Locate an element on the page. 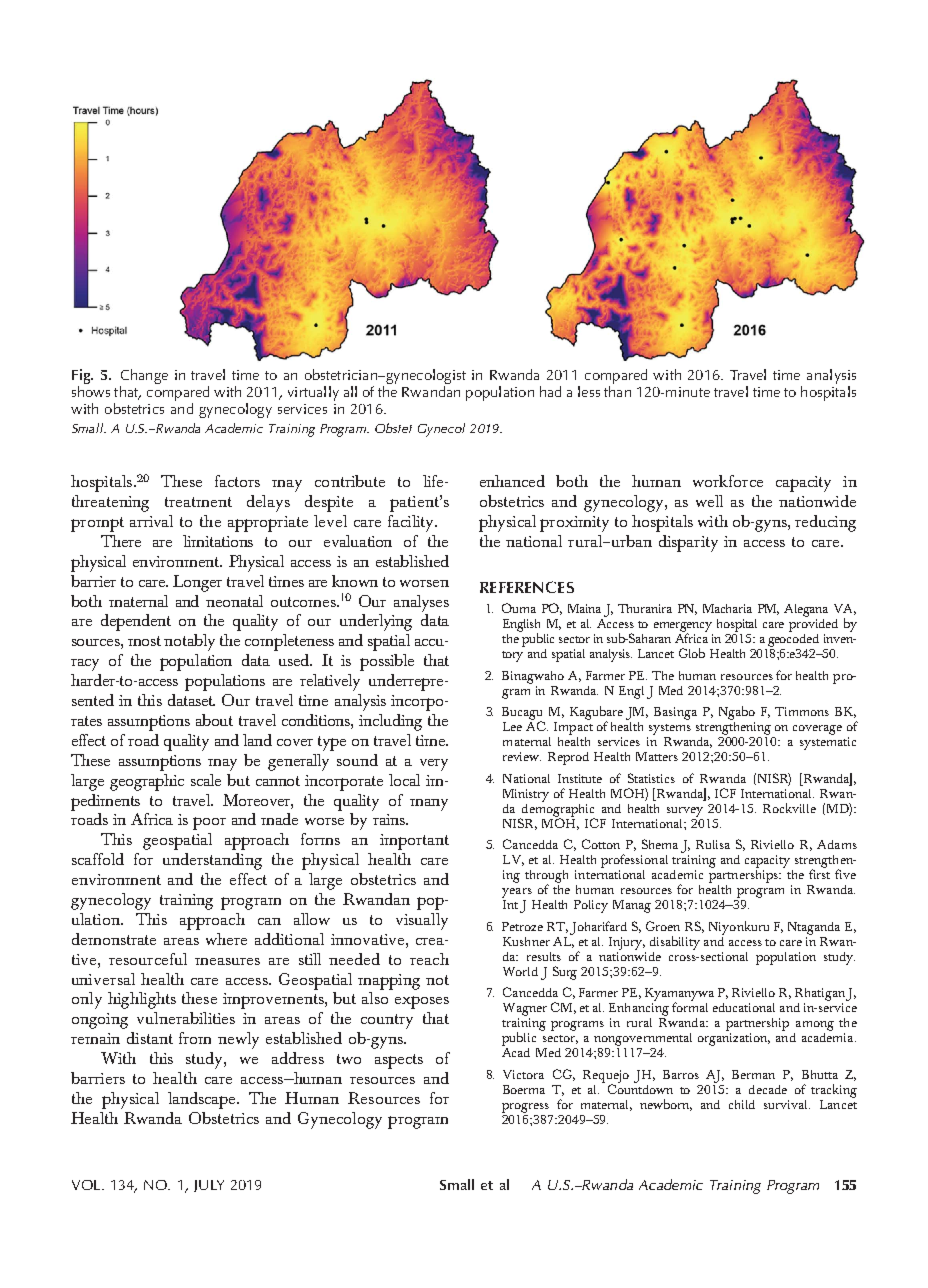 The width and height of the image is (928, 1288). Glob is located at coordinates (692, 653).
